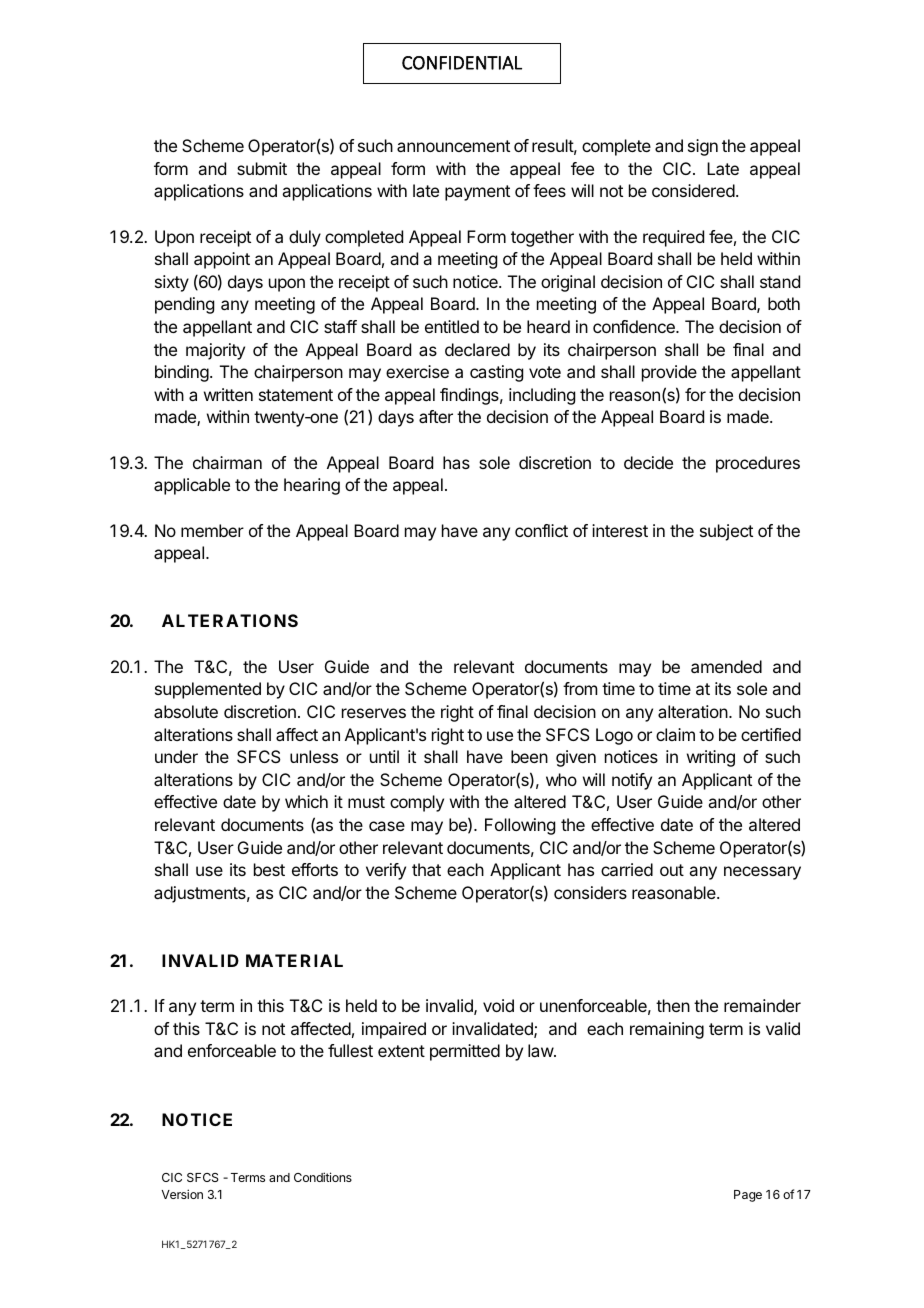 This screenshot has height=1308, width=924. I want to click on permitted, so click(465, 1052).
